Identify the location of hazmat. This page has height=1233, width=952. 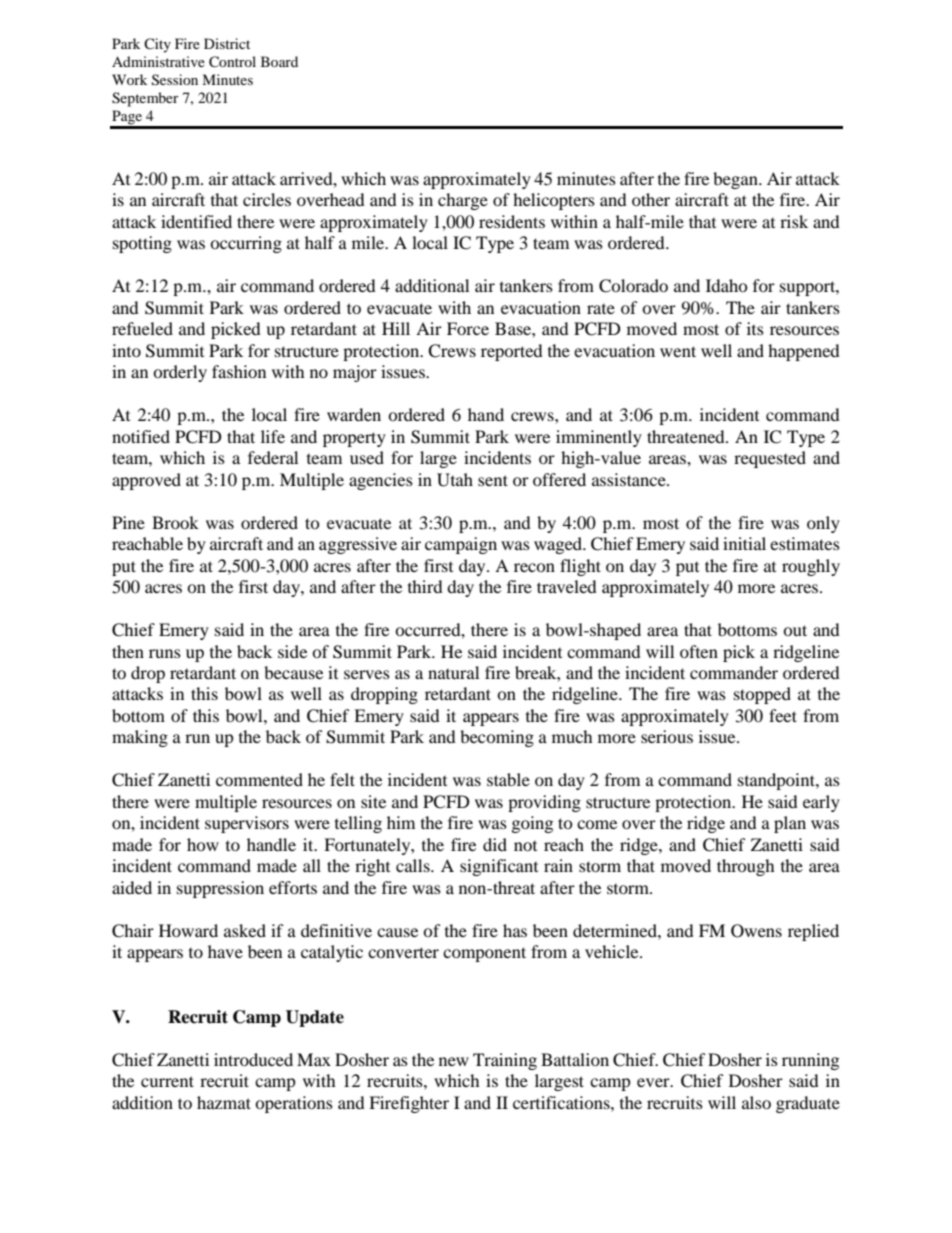
(224, 1102).
